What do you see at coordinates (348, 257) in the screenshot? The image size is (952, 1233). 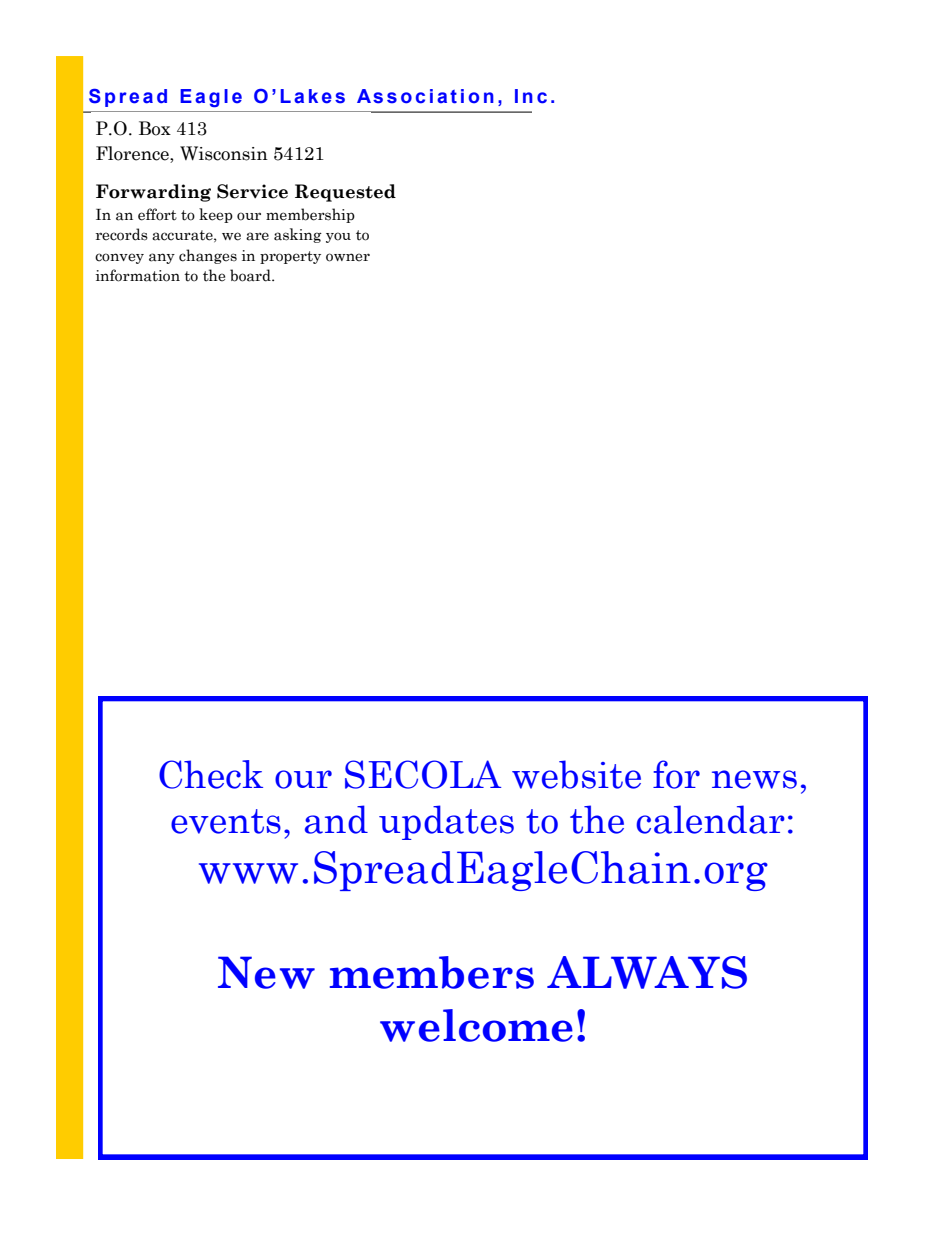 I see `owner` at bounding box center [348, 257].
